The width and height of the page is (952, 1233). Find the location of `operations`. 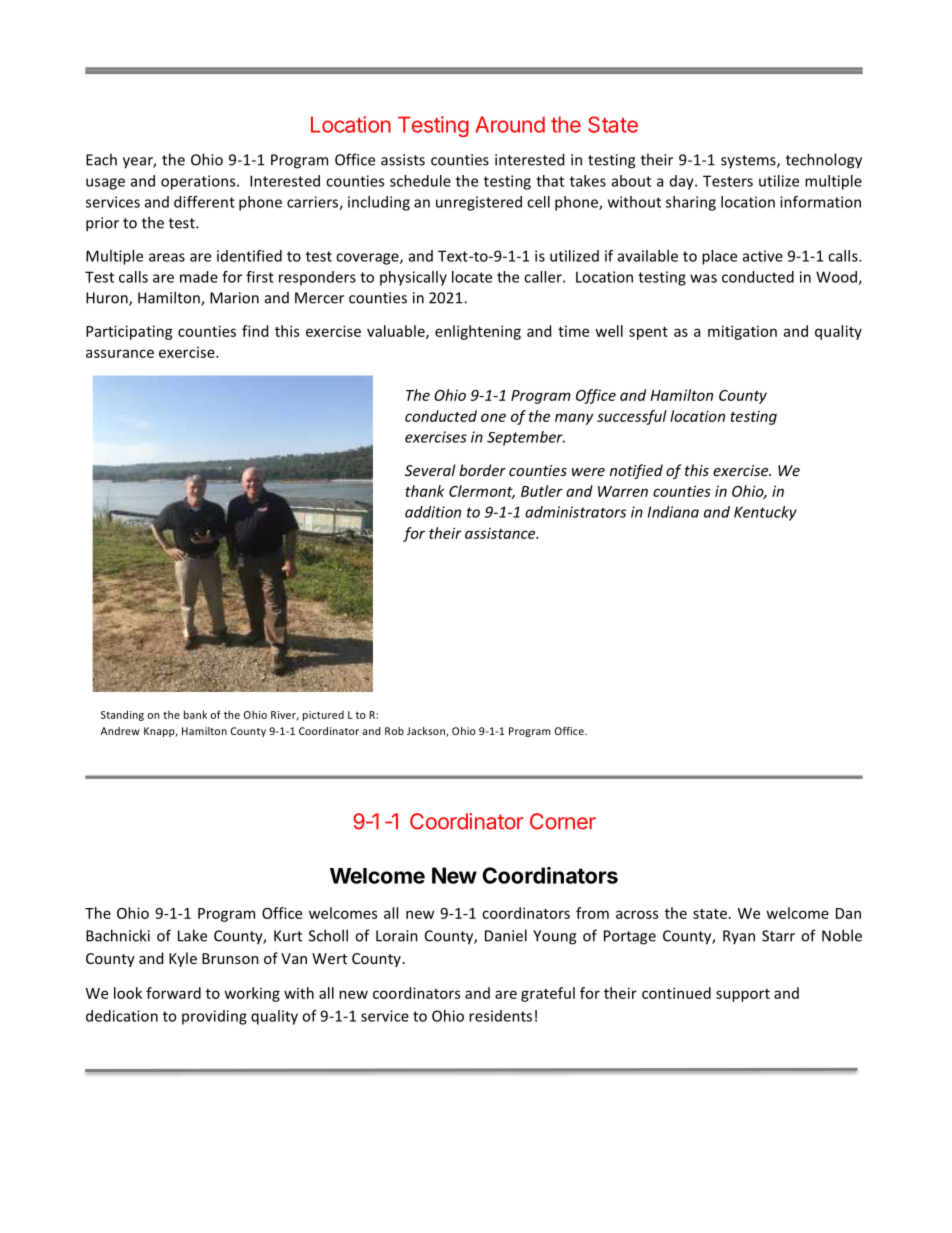

operations is located at coordinates (199, 182).
